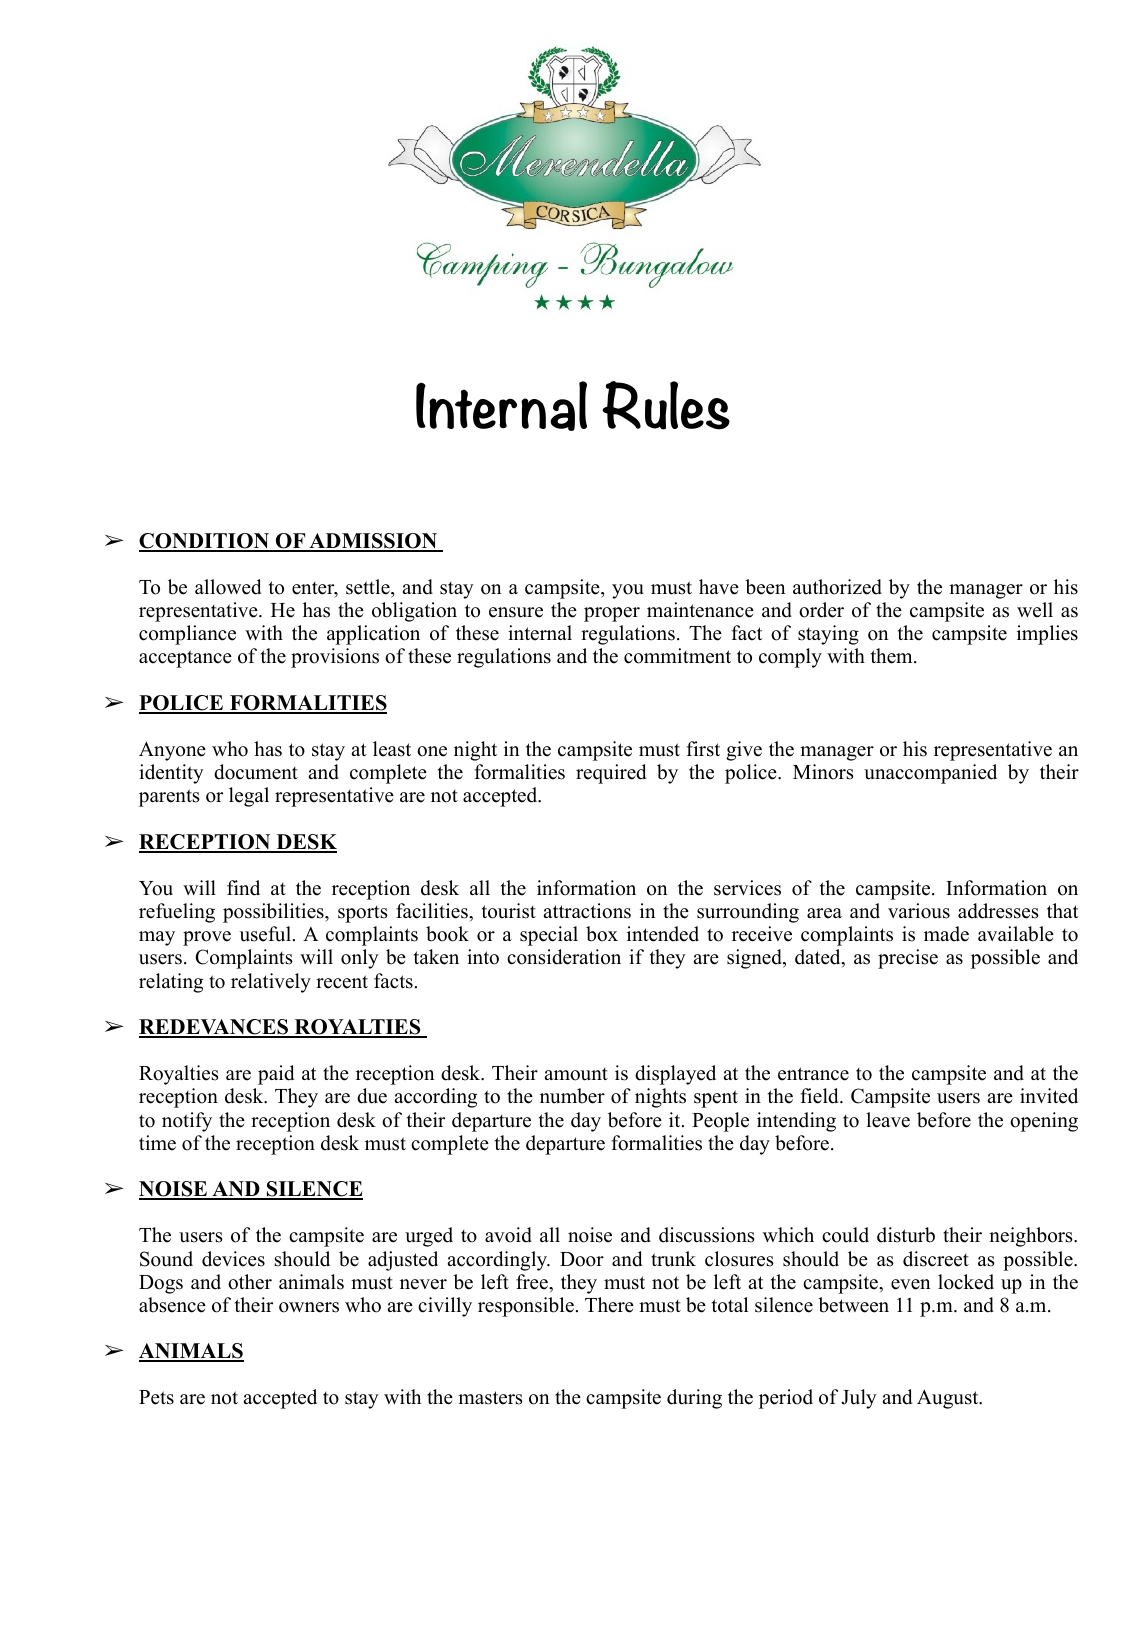 This image has height=1625, width=1148. What do you see at coordinates (919, 911) in the image?
I see `various` at bounding box center [919, 911].
